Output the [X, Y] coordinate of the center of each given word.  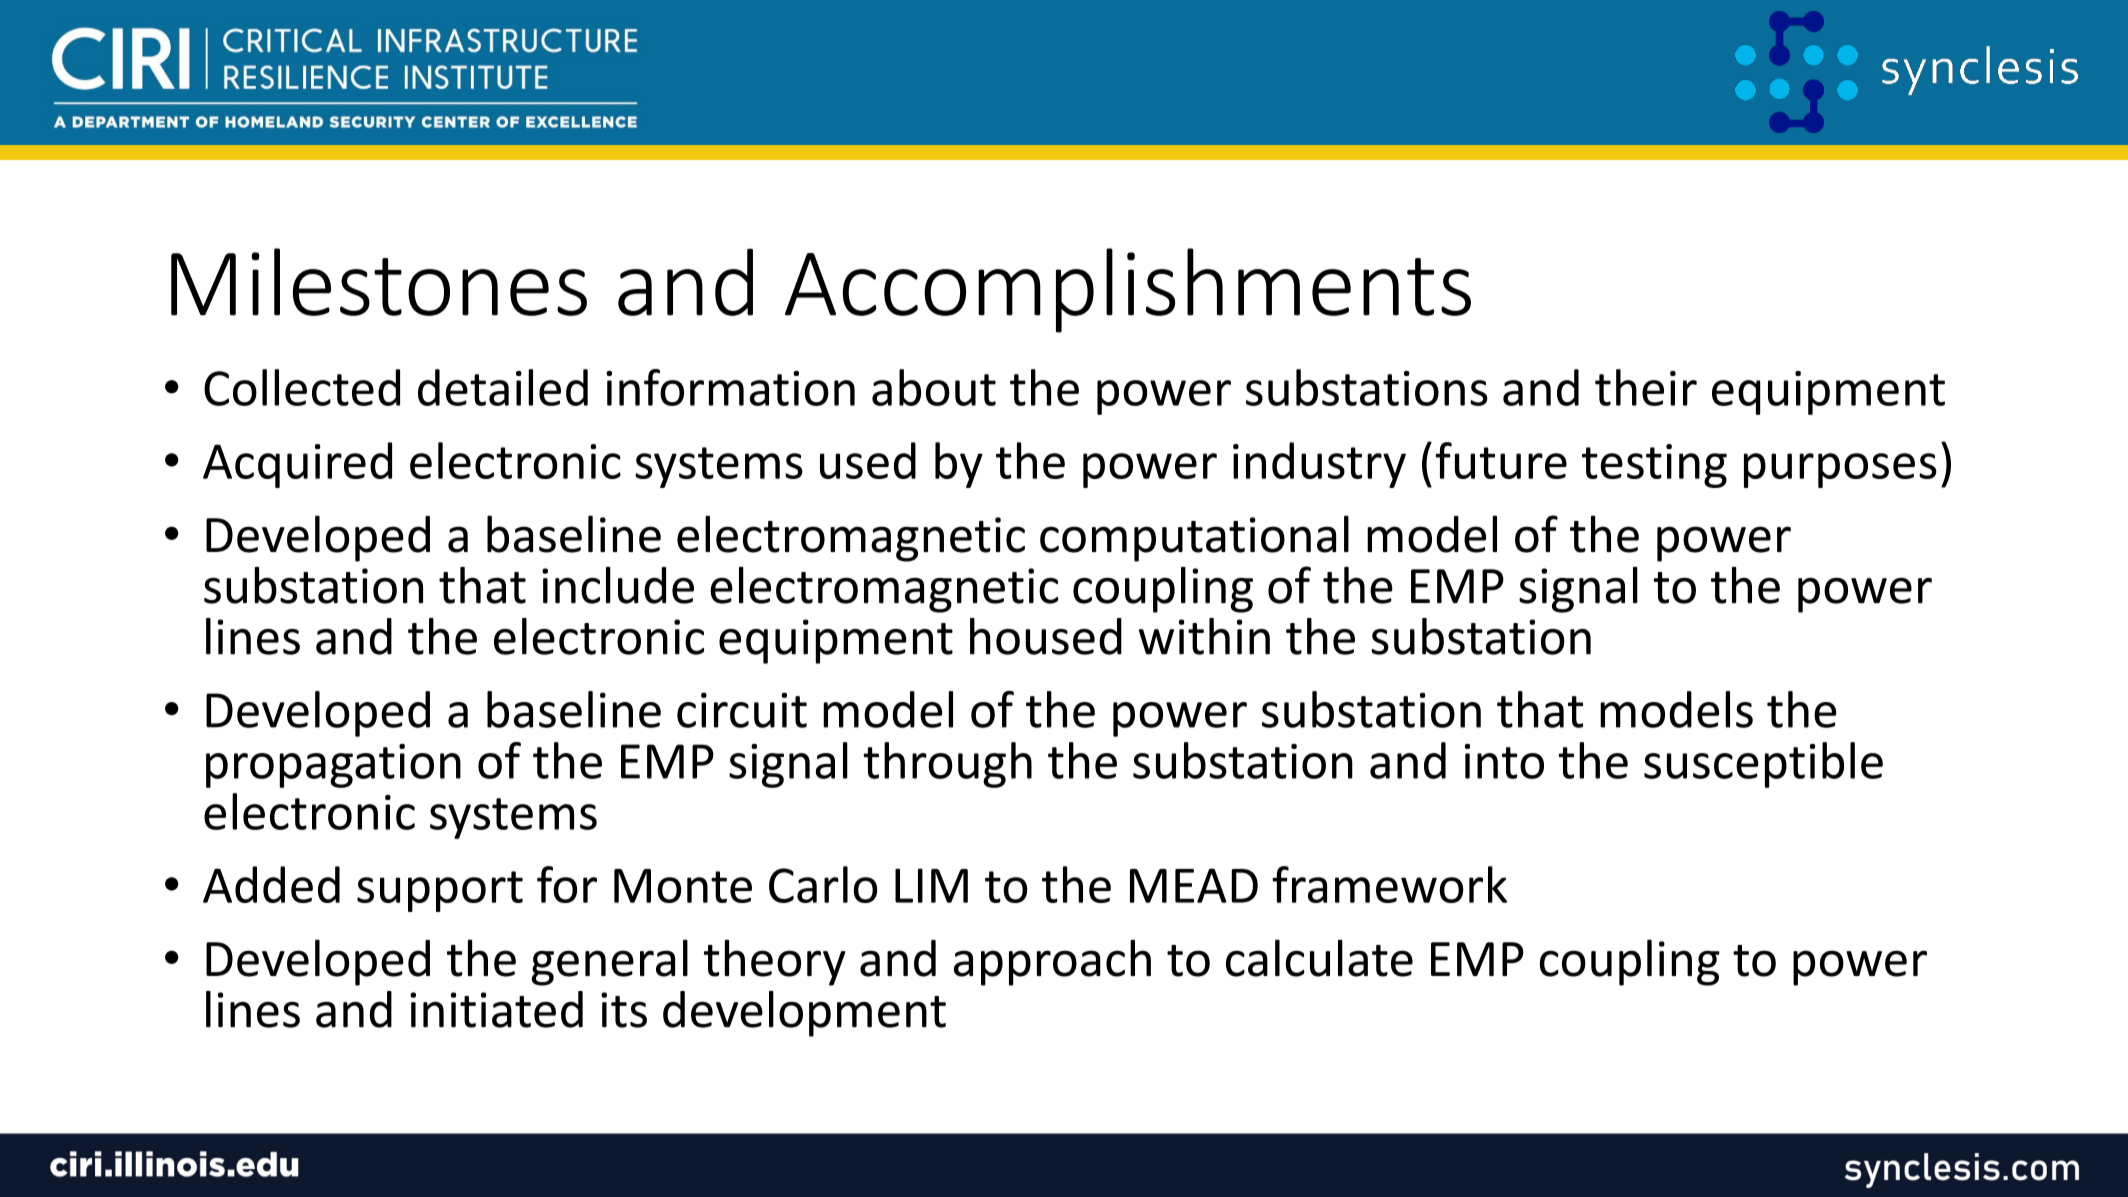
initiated [496, 1009]
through [947, 765]
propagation [333, 766]
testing [1654, 466]
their [1646, 387]
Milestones [379, 282]
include [618, 585]
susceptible [1763, 765]
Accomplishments [1128, 290]
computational [1194, 538]
